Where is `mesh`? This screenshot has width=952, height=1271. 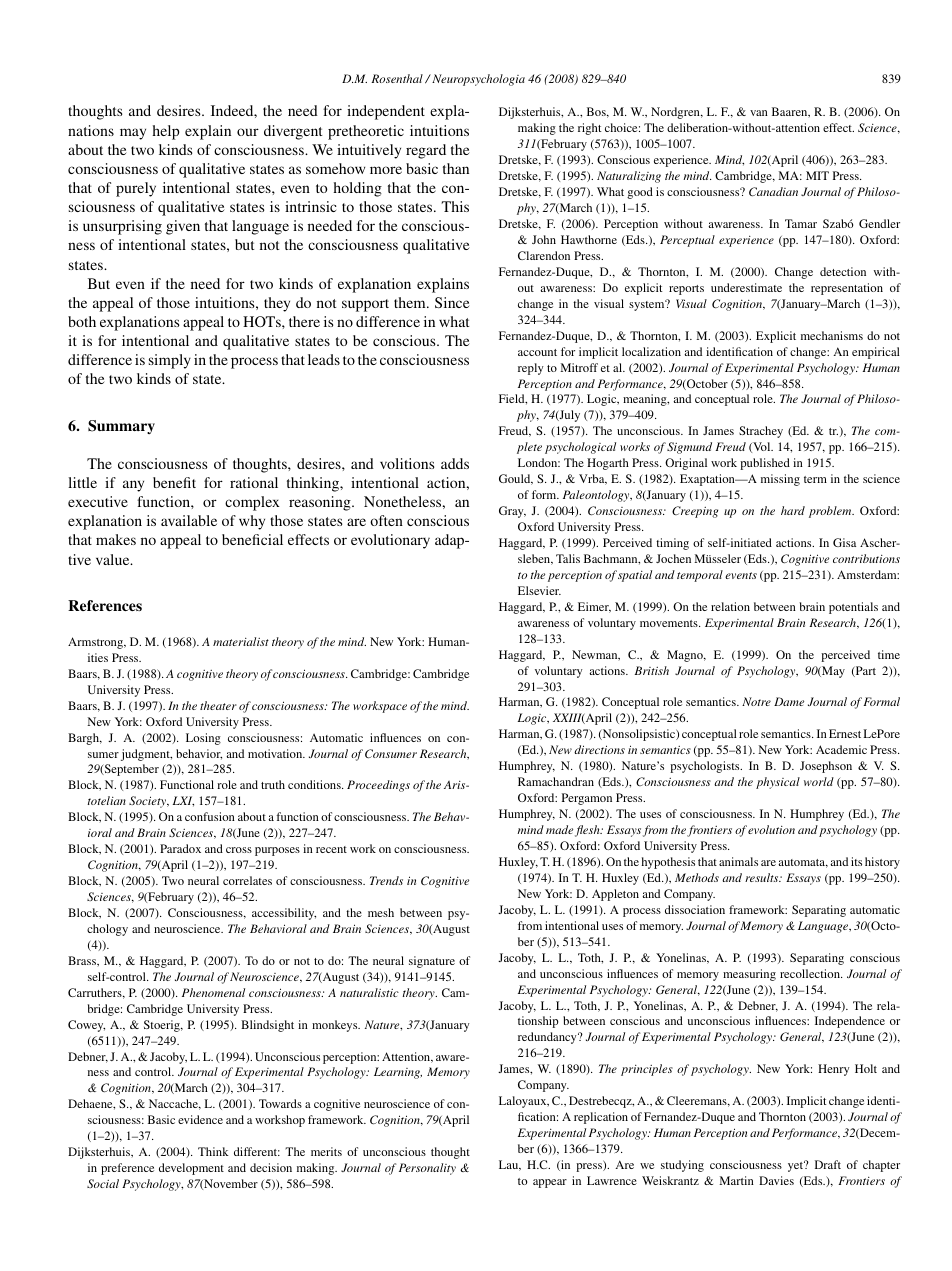
mesh is located at coordinates (381, 912).
